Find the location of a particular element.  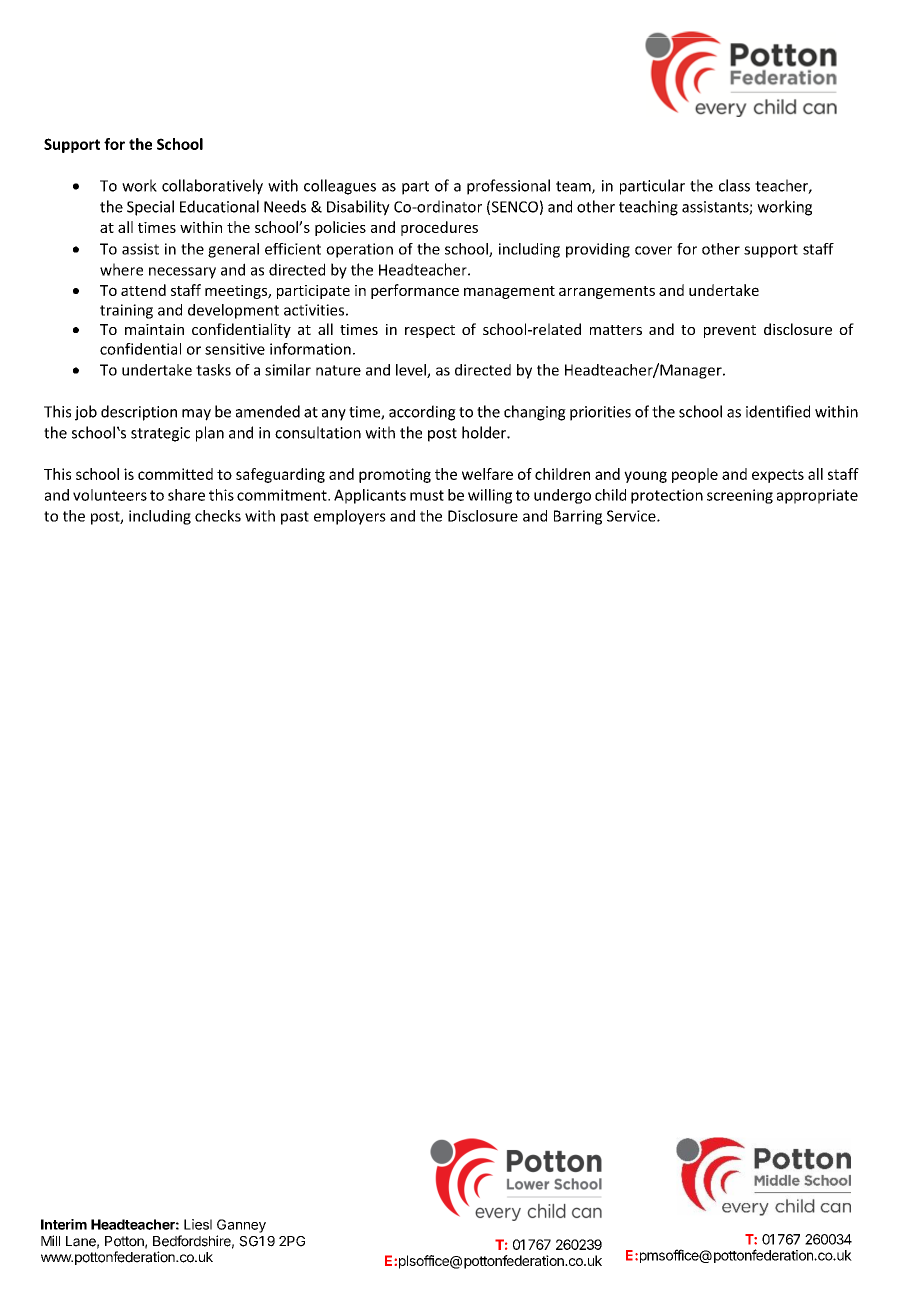

employers is located at coordinates (350, 517).
